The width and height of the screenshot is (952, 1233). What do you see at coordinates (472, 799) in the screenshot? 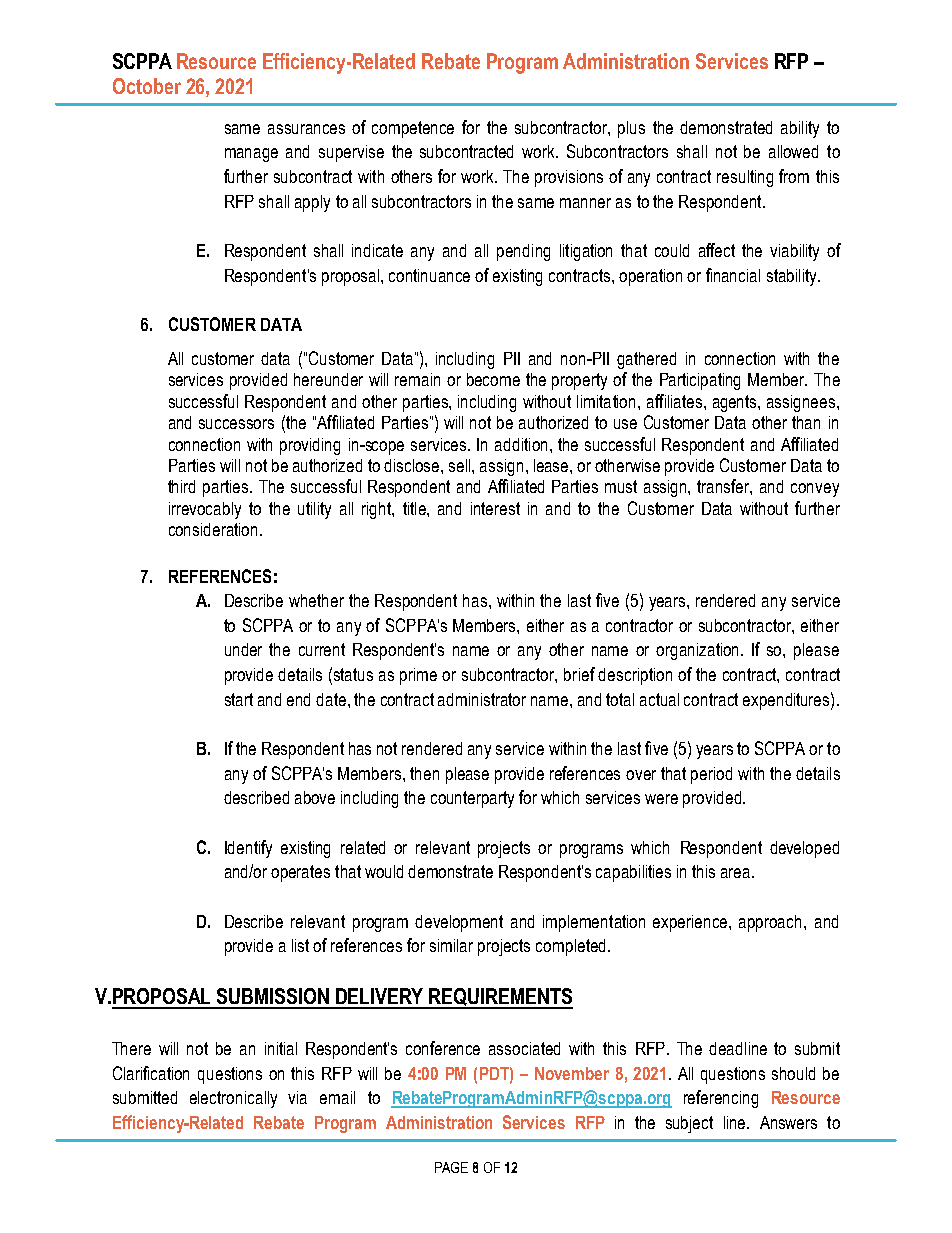
I see `counterparty` at bounding box center [472, 799].
